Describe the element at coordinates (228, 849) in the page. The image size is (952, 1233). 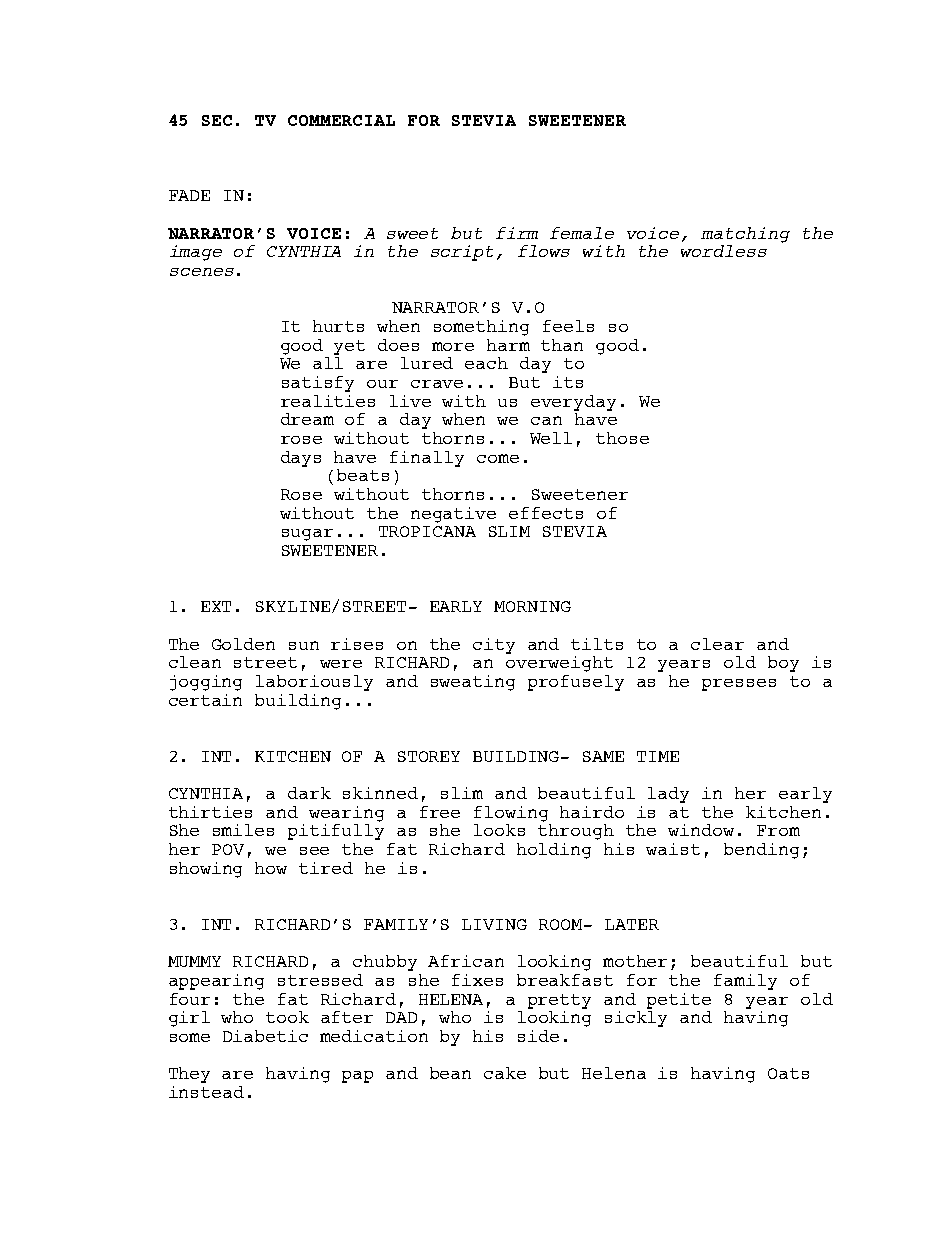
I see `POV` at that location.
